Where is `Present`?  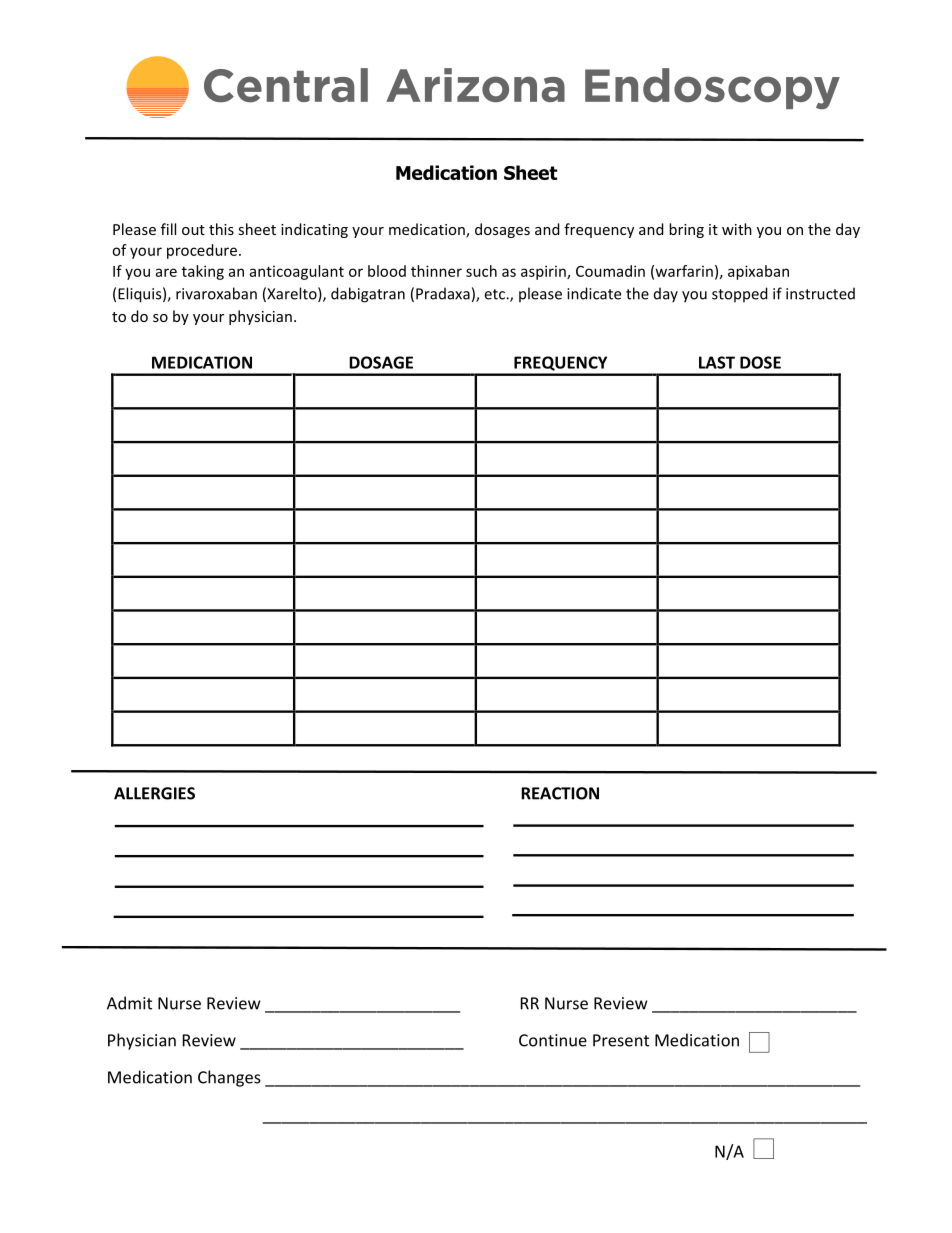
Present is located at coordinates (621, 1040).
